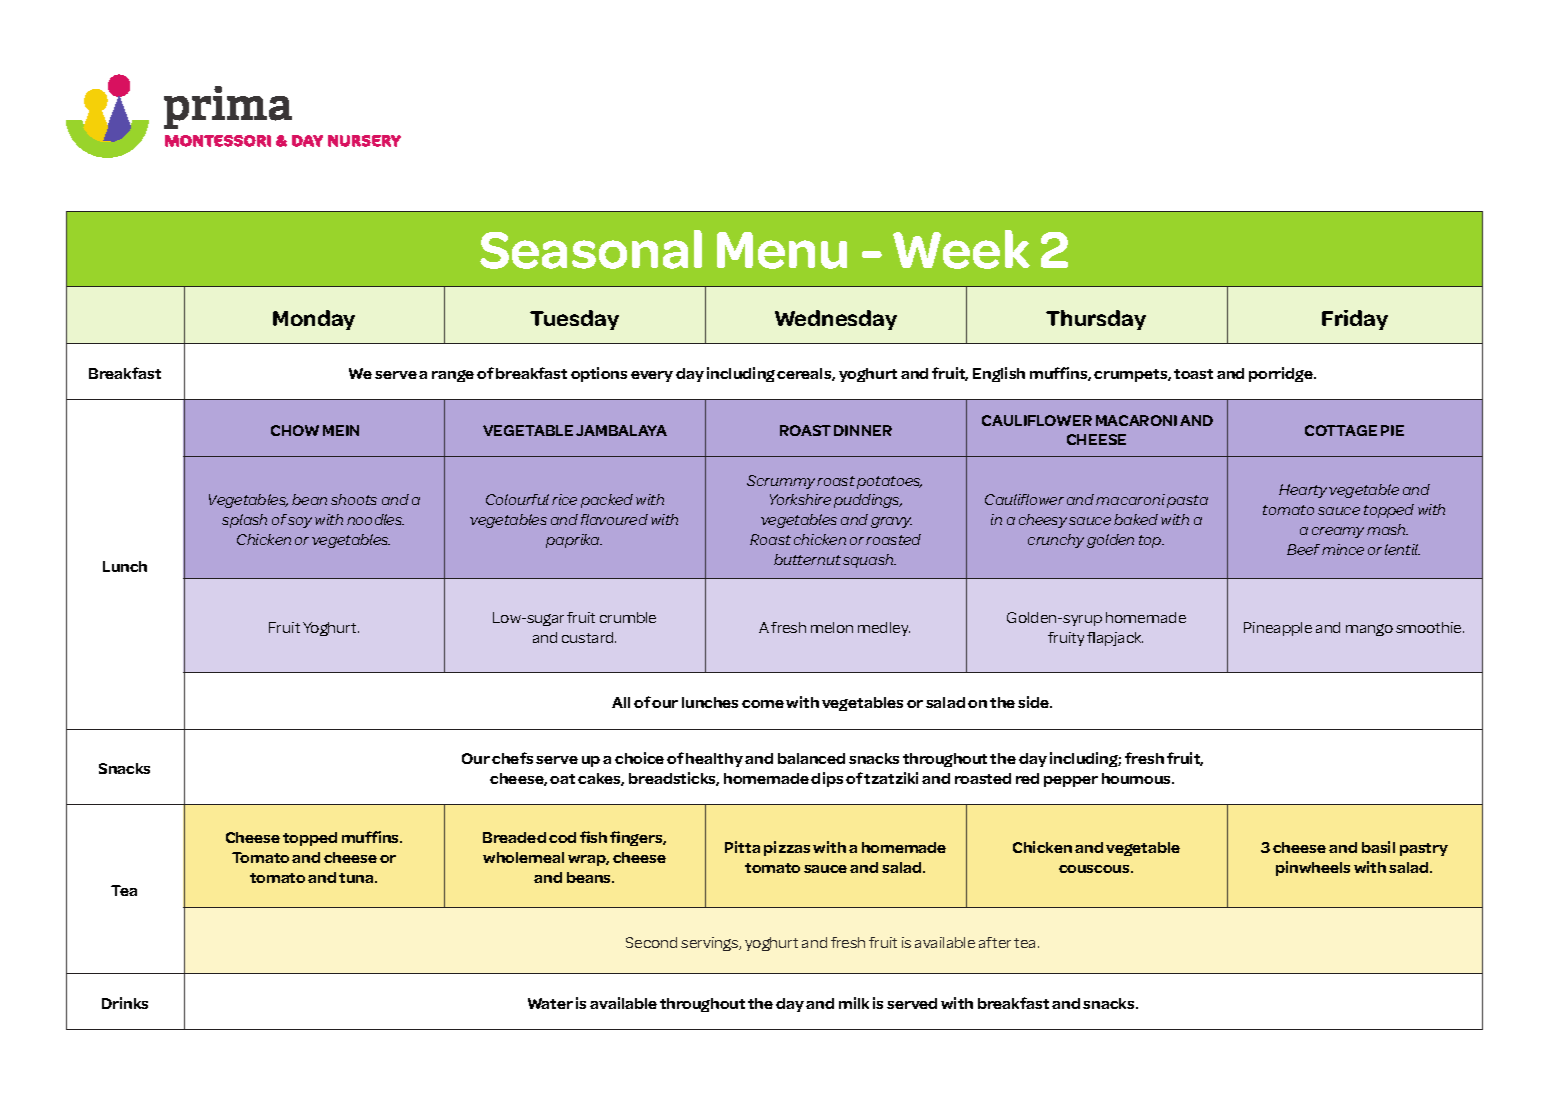 The height and width of the page is (1095, 1549). What do you see at coordinates (1303, 491) in the page?
I see `Hearty` at bounding box center [1303, 491].
